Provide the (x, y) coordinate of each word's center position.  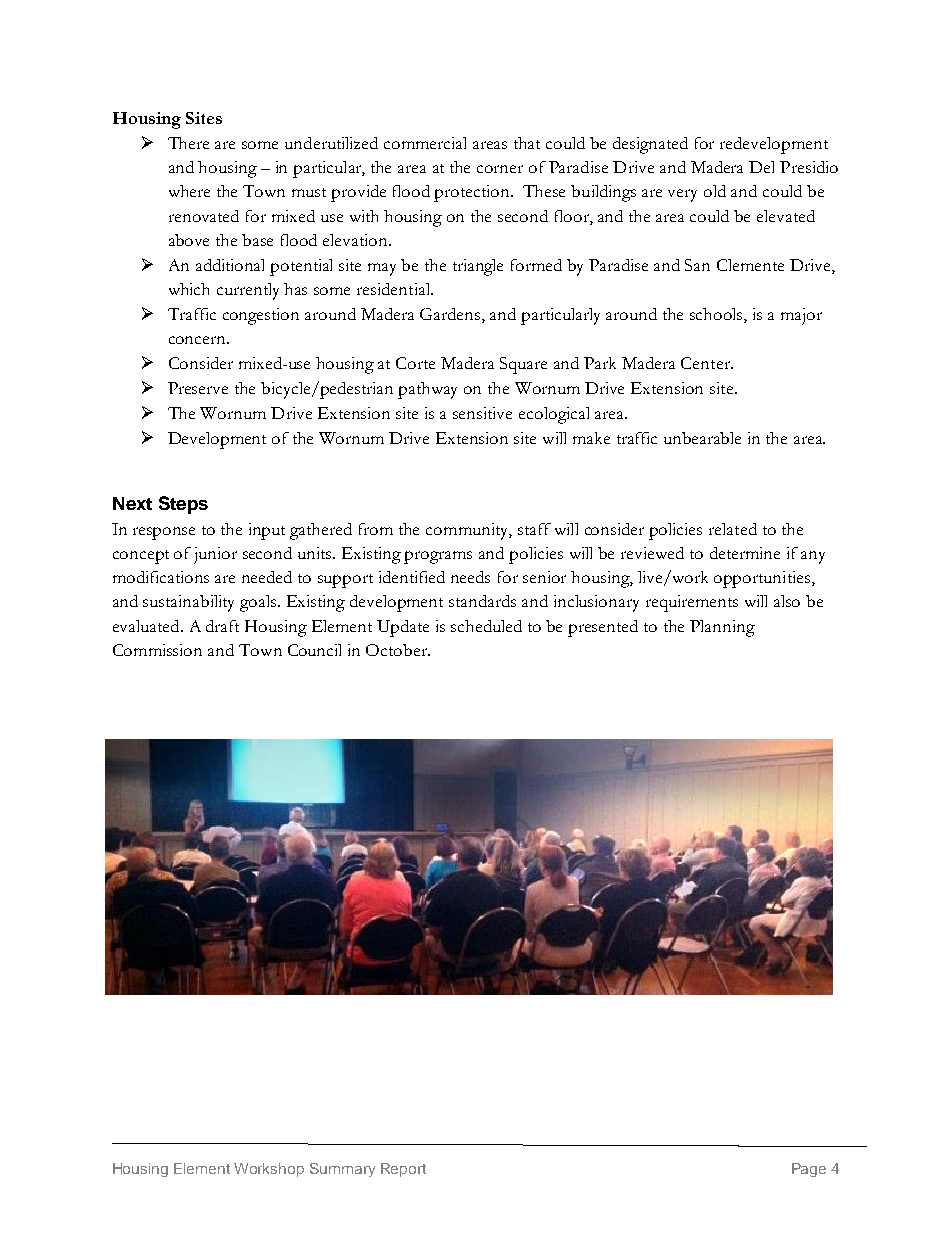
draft (222, 626)
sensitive (482, 413)
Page (809, 1170)
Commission (157, 650)
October (398, 650)
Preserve (198, 388)
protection (473, 193)
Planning (722, 628)
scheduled (486, 626)
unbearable (702, 438)
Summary (342, 1170)
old (715, 191)
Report (403, 1170)
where (189, 191)
